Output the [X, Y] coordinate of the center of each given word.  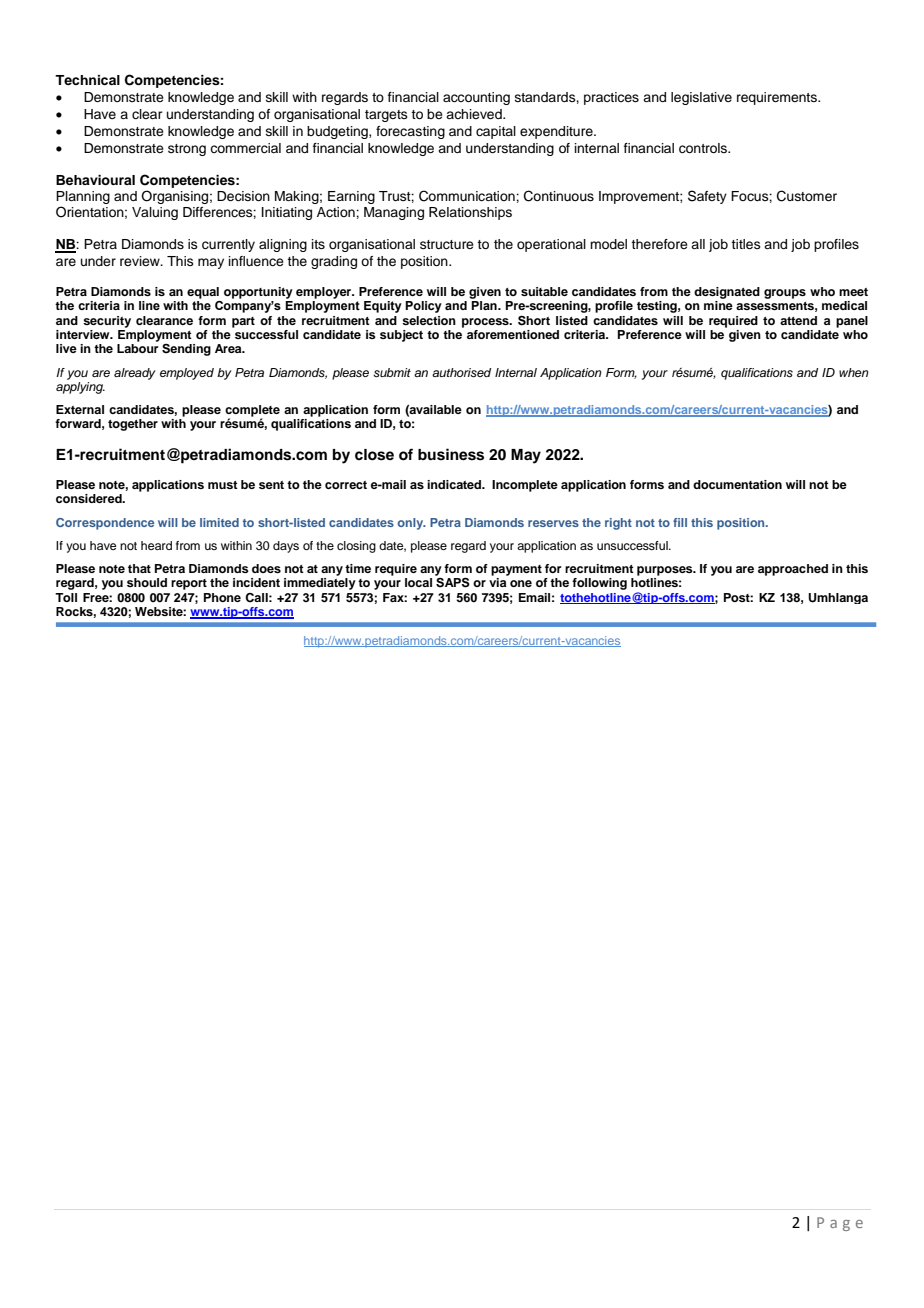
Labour [138, 348]
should [147, 582]
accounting [476, 98]
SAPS [453, 582]
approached [793, 570]
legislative [701, 98]
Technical [87, 80]
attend [798, 320]
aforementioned [513, 334]
